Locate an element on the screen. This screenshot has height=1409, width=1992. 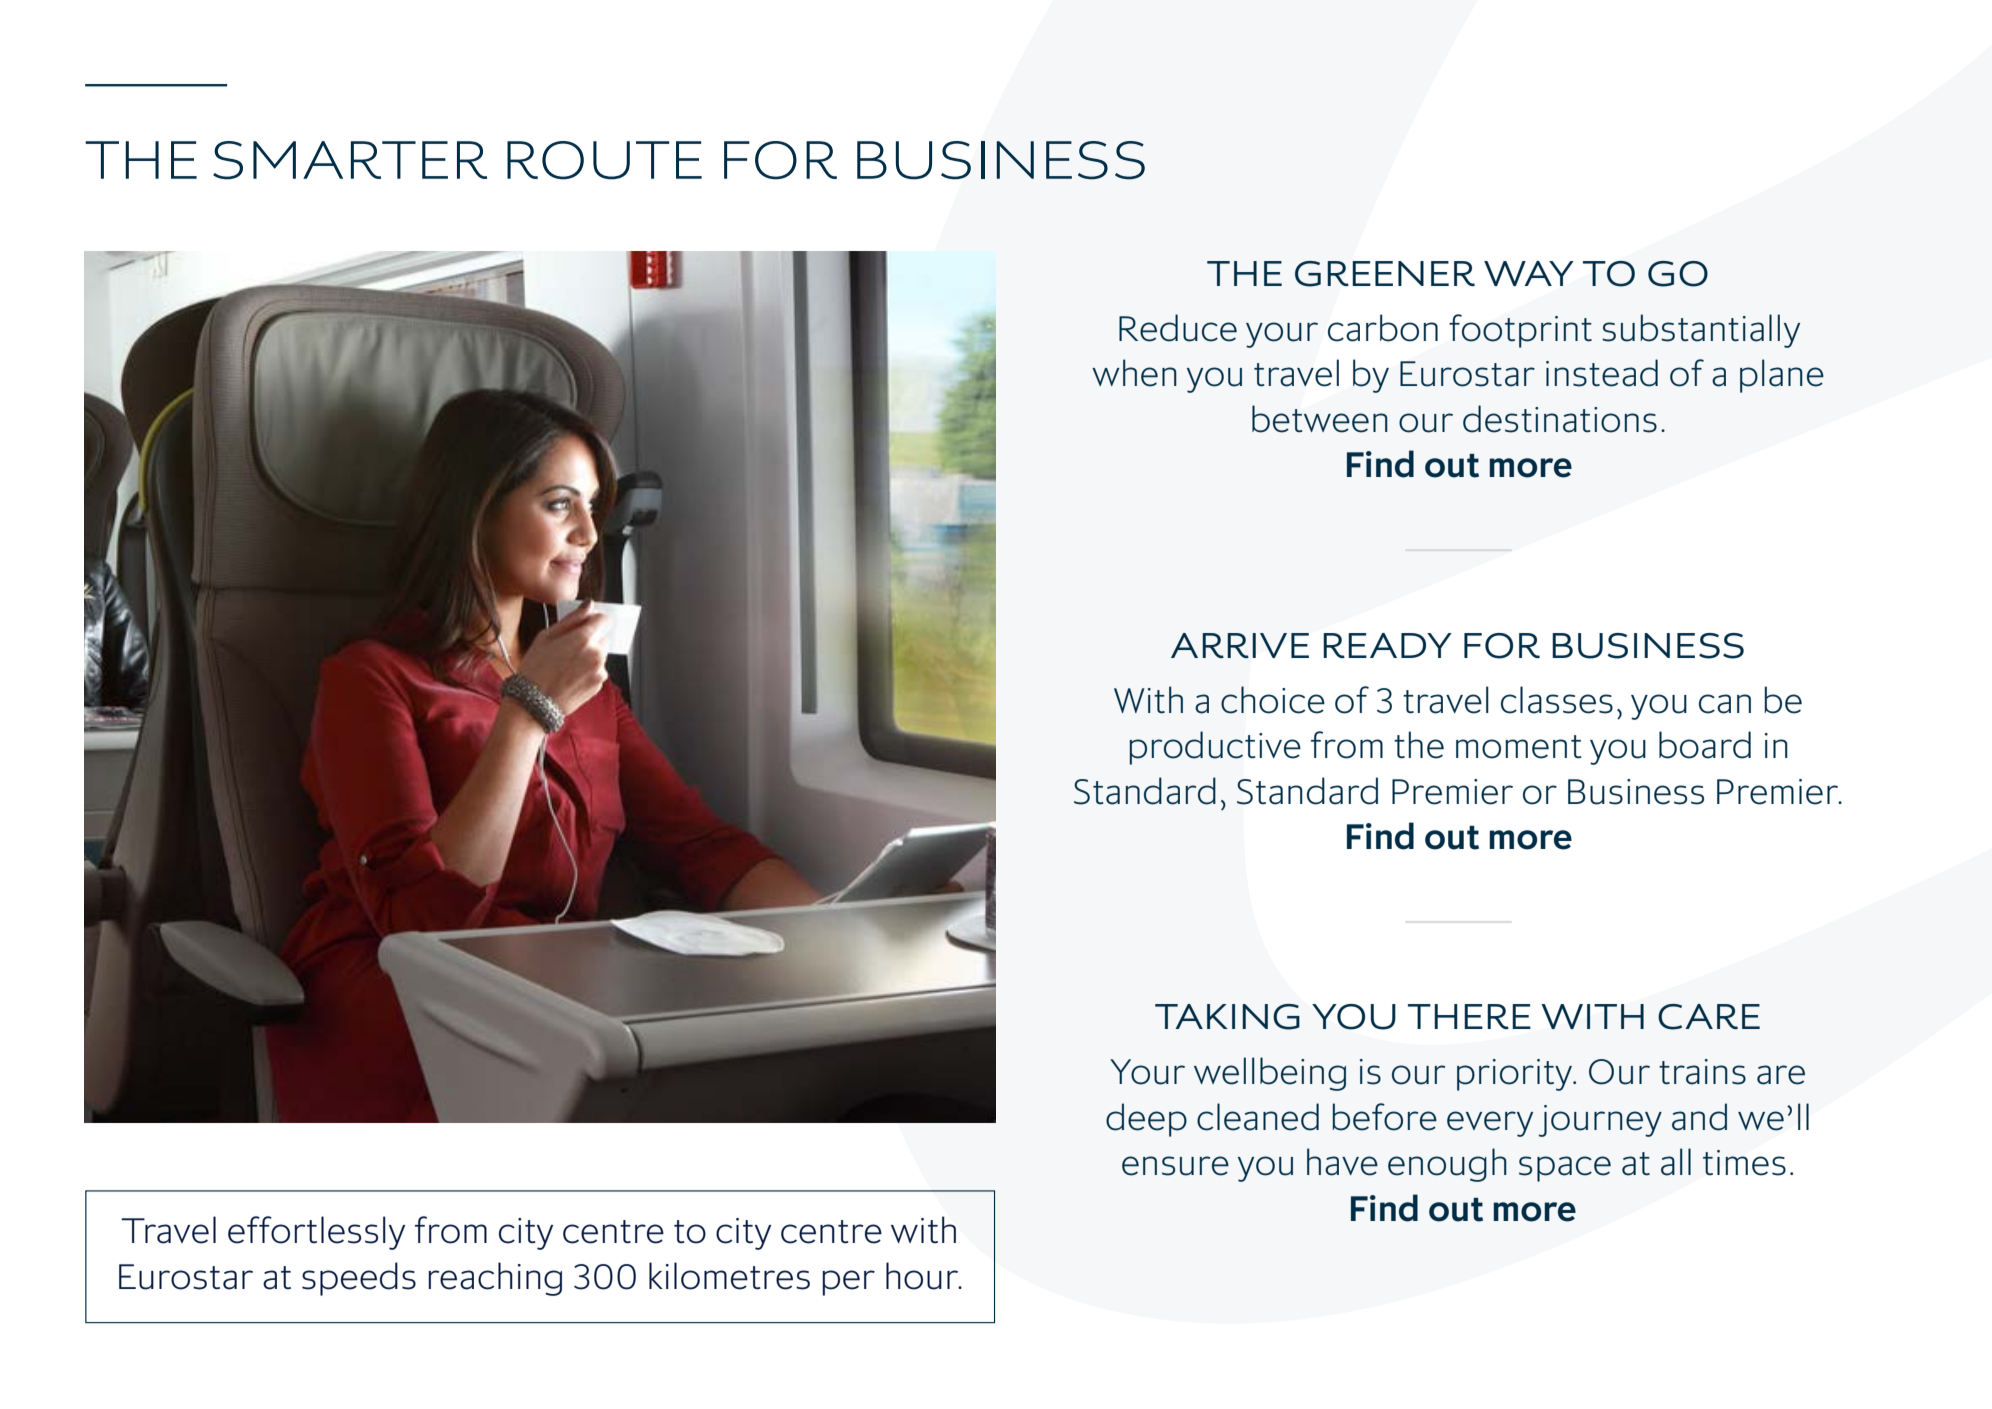
CARE is located at coordinates (1709, 1017).
